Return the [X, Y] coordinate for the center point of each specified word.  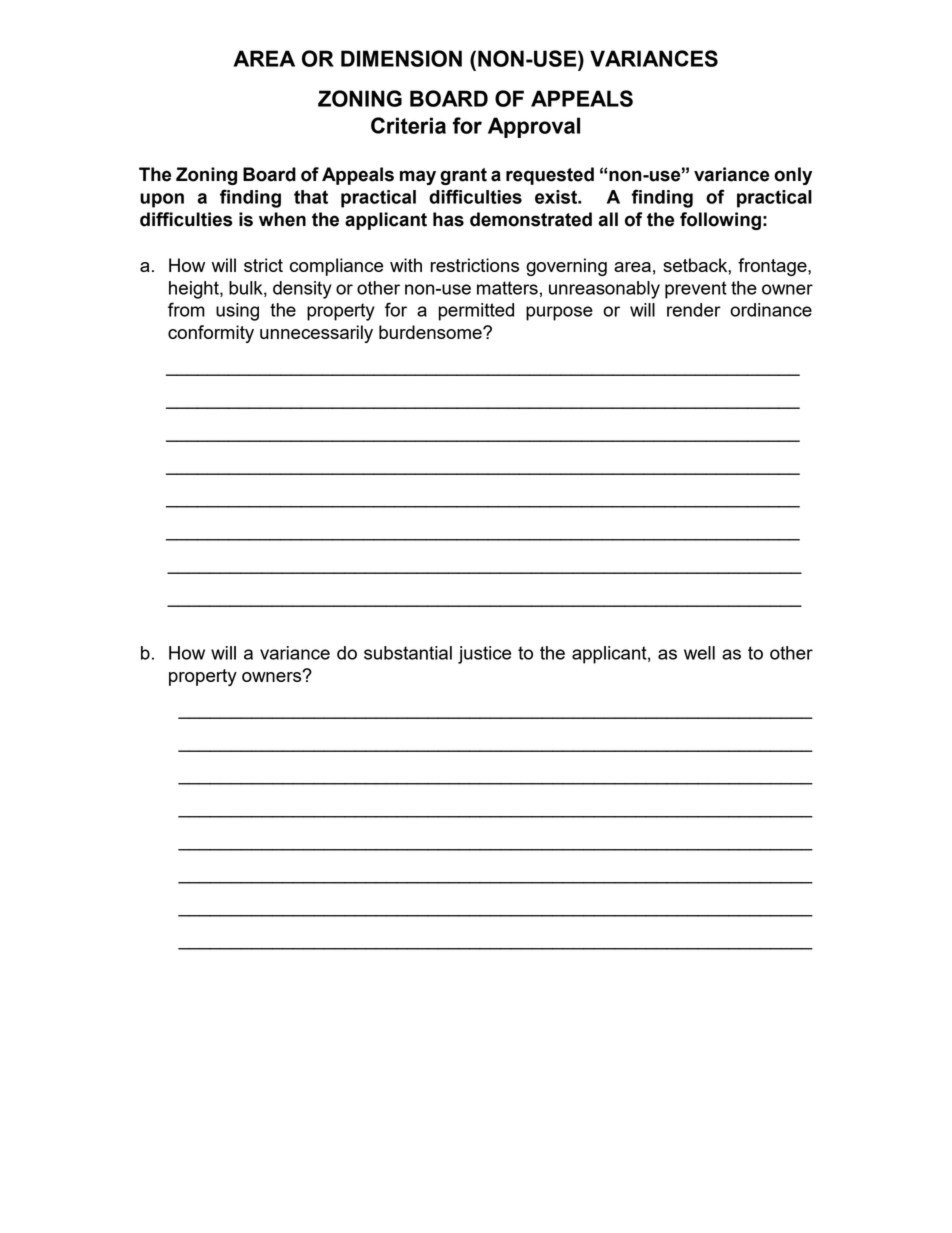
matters [507, 288]
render [694, 310]
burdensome [431, 332]
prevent [696, 290]
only [793, 176]
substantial [408, 653]
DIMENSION [401, 58]
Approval [534, 127]
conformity [211, 334]
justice [484, 655]
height [195, 290]
